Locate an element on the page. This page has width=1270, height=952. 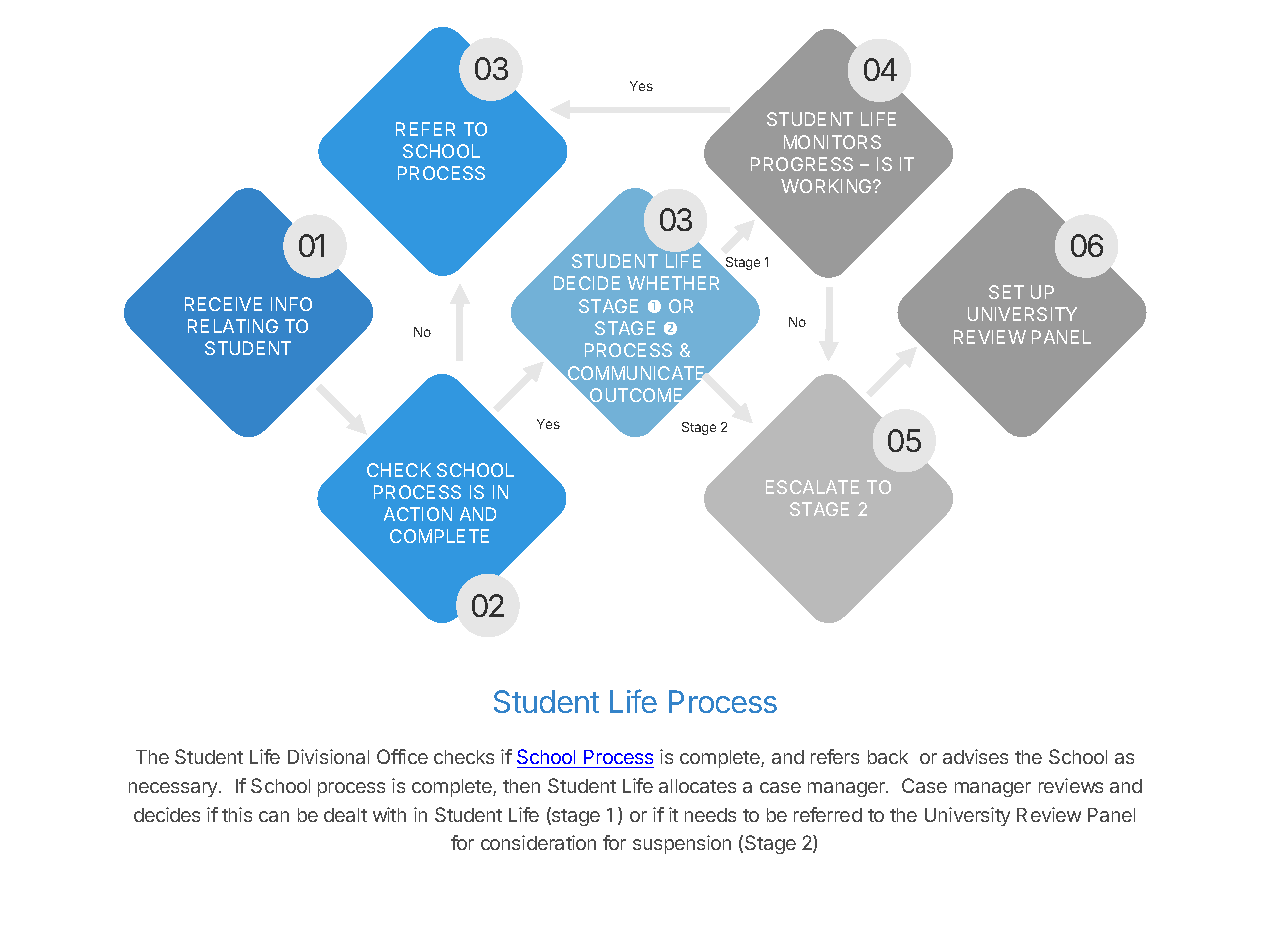
SET is located at coordinates (1006, 292).
